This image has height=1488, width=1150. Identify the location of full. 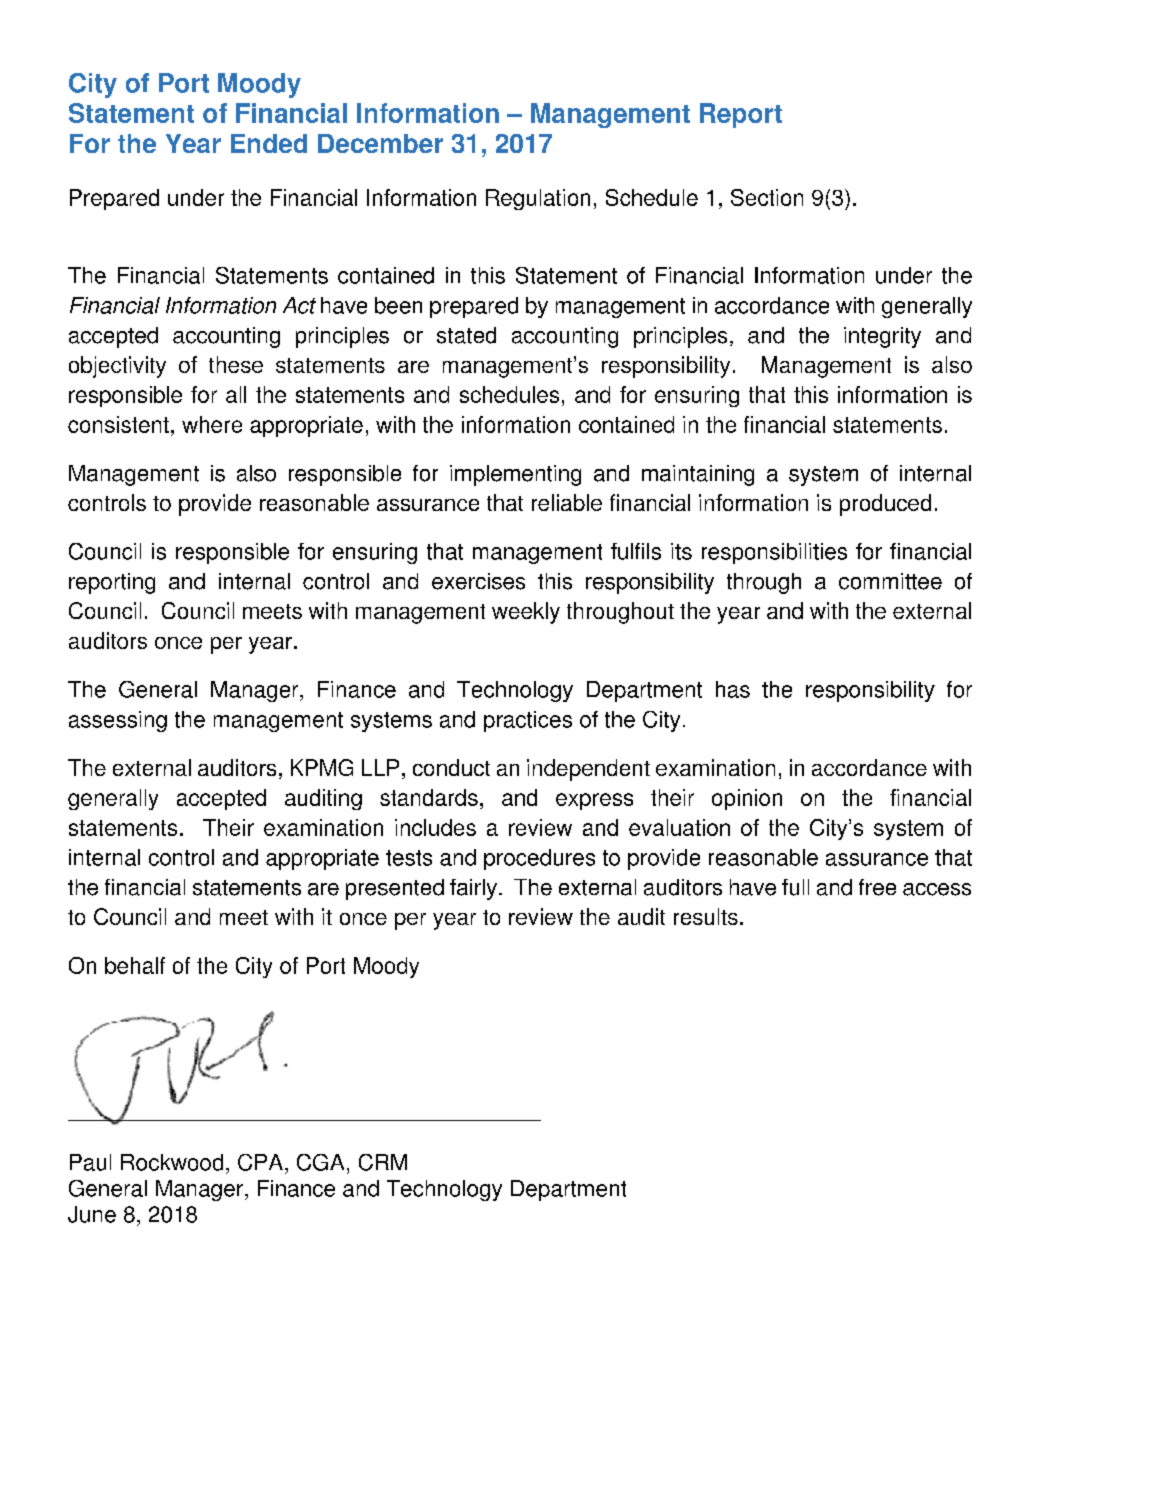
(795, 887).
